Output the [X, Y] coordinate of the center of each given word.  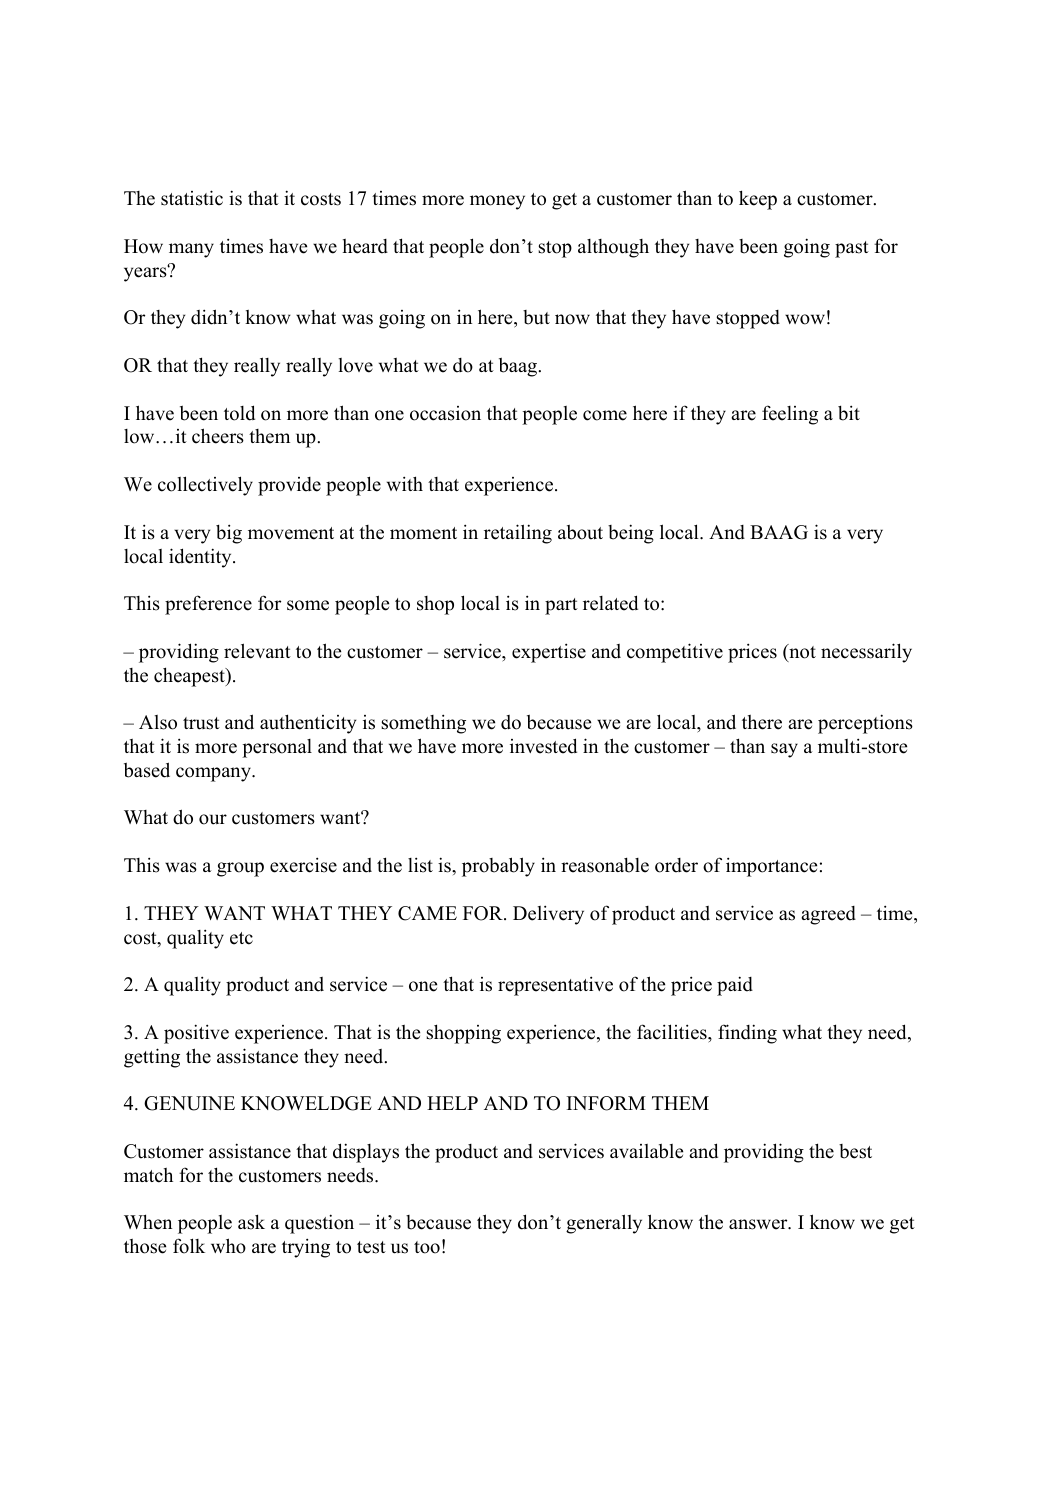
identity [201, 558]
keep [758, 200]
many [191, 250]
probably [498, 867]
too [427, 1247]
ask [251, 1222]
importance [771, 867]
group [240, 869]
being [631, 534]
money [497, 202]
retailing [518, 534]
